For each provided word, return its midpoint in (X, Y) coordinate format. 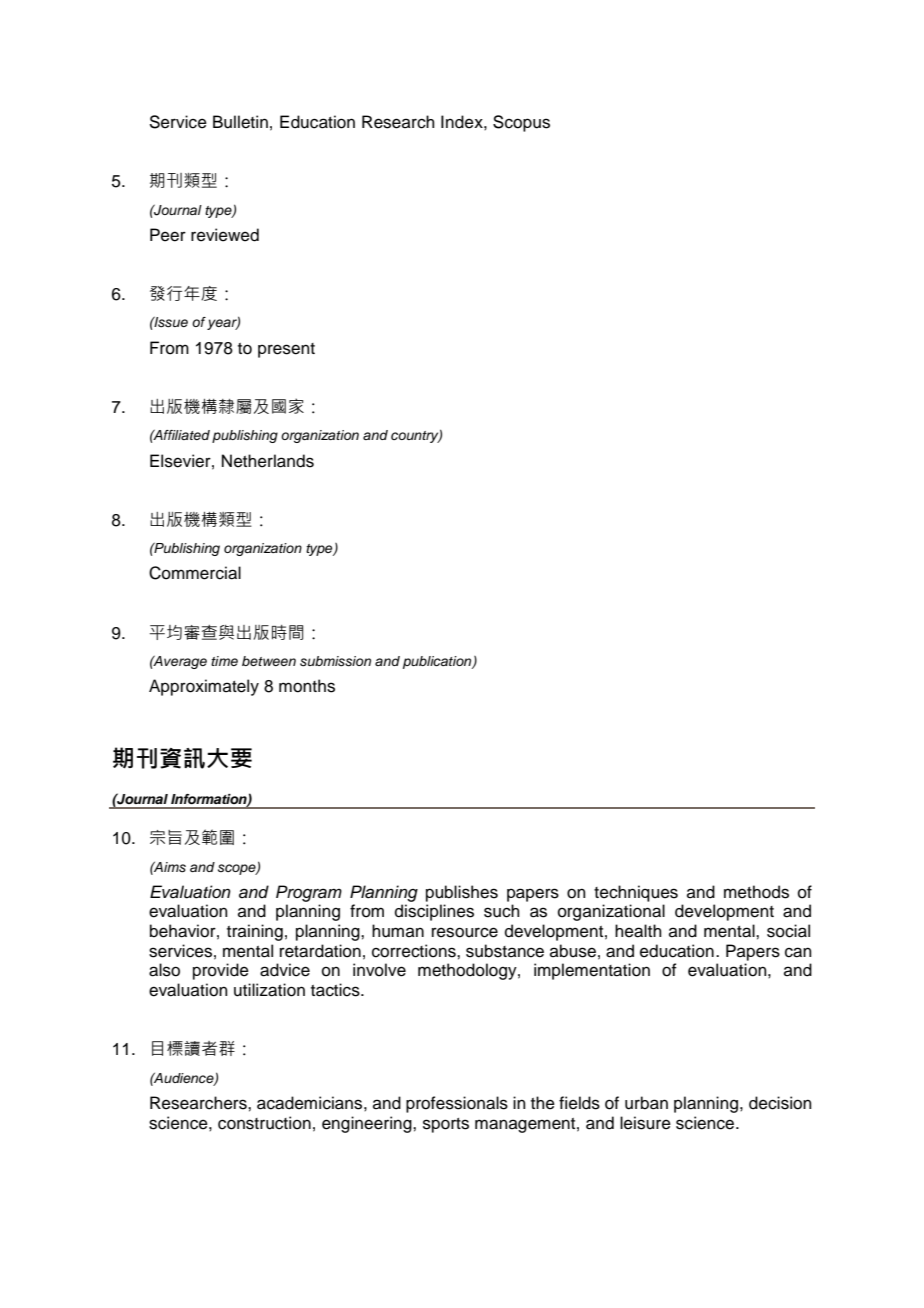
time (224, 661)
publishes (462, 893)
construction (264, 1123)
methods (756, 892)
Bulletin (240, 122)
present (286, 350)
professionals (457, 1104)
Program (309, 893)
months (307, 686)
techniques (636, 893)
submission (335, 661)
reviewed (225, 235)
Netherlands (268, 461)
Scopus (521, 123)
